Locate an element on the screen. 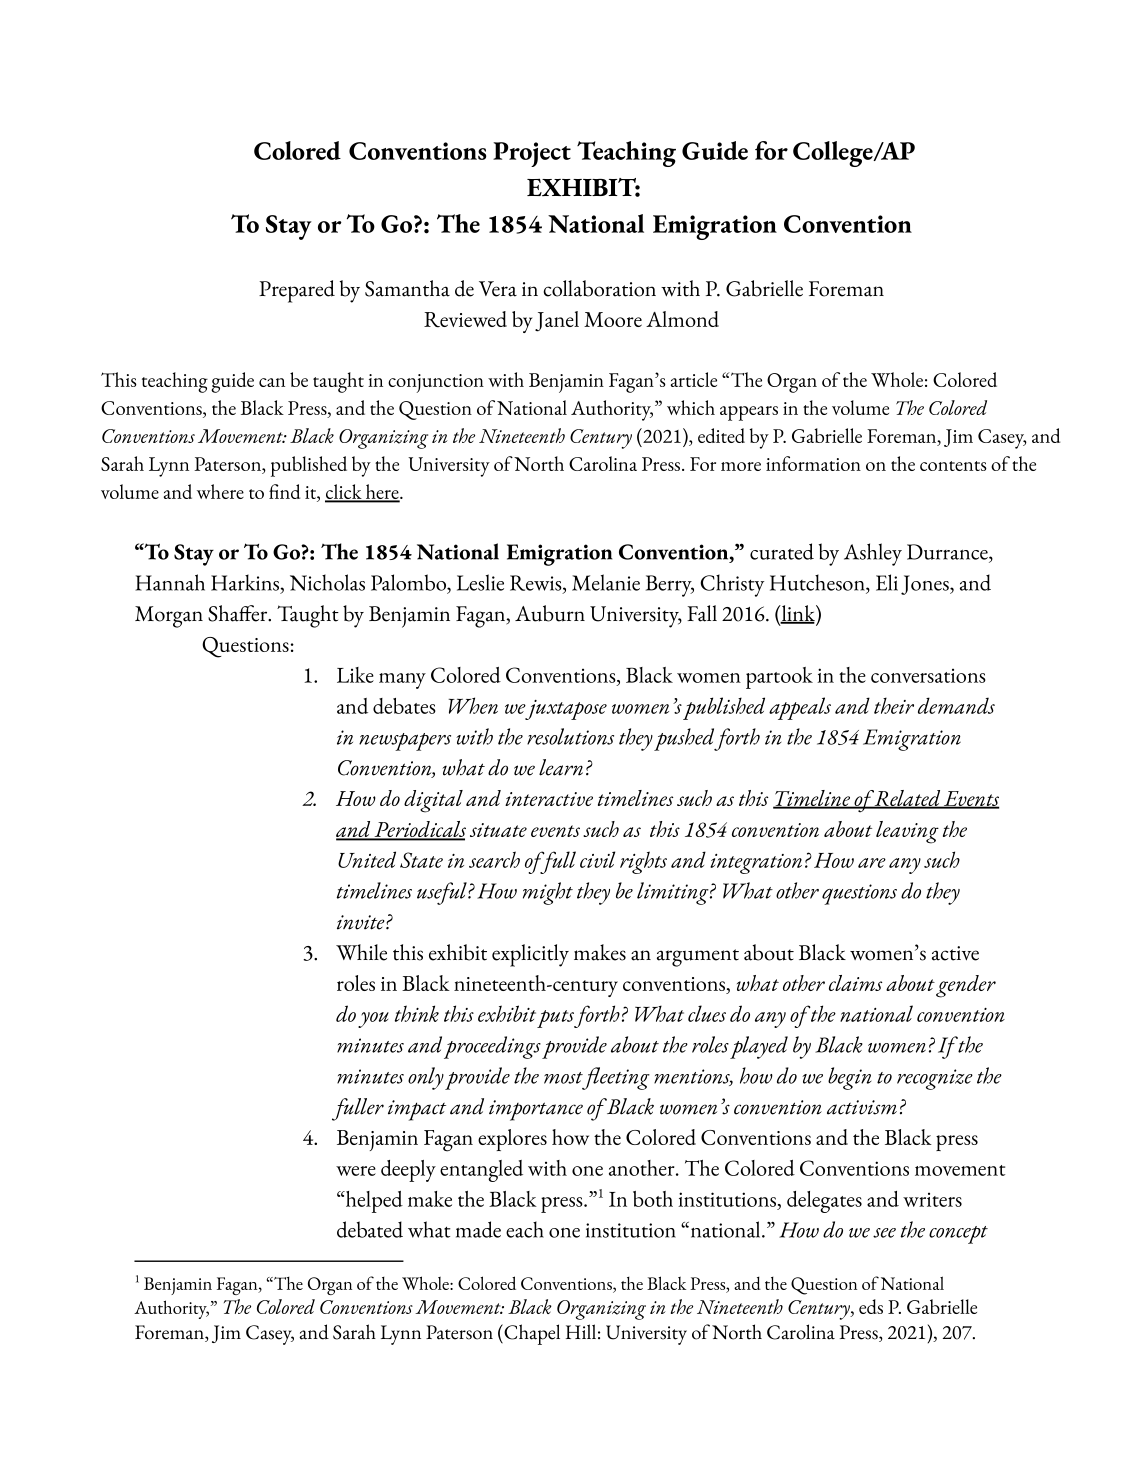  Project is located at coordinates (532, 154).
